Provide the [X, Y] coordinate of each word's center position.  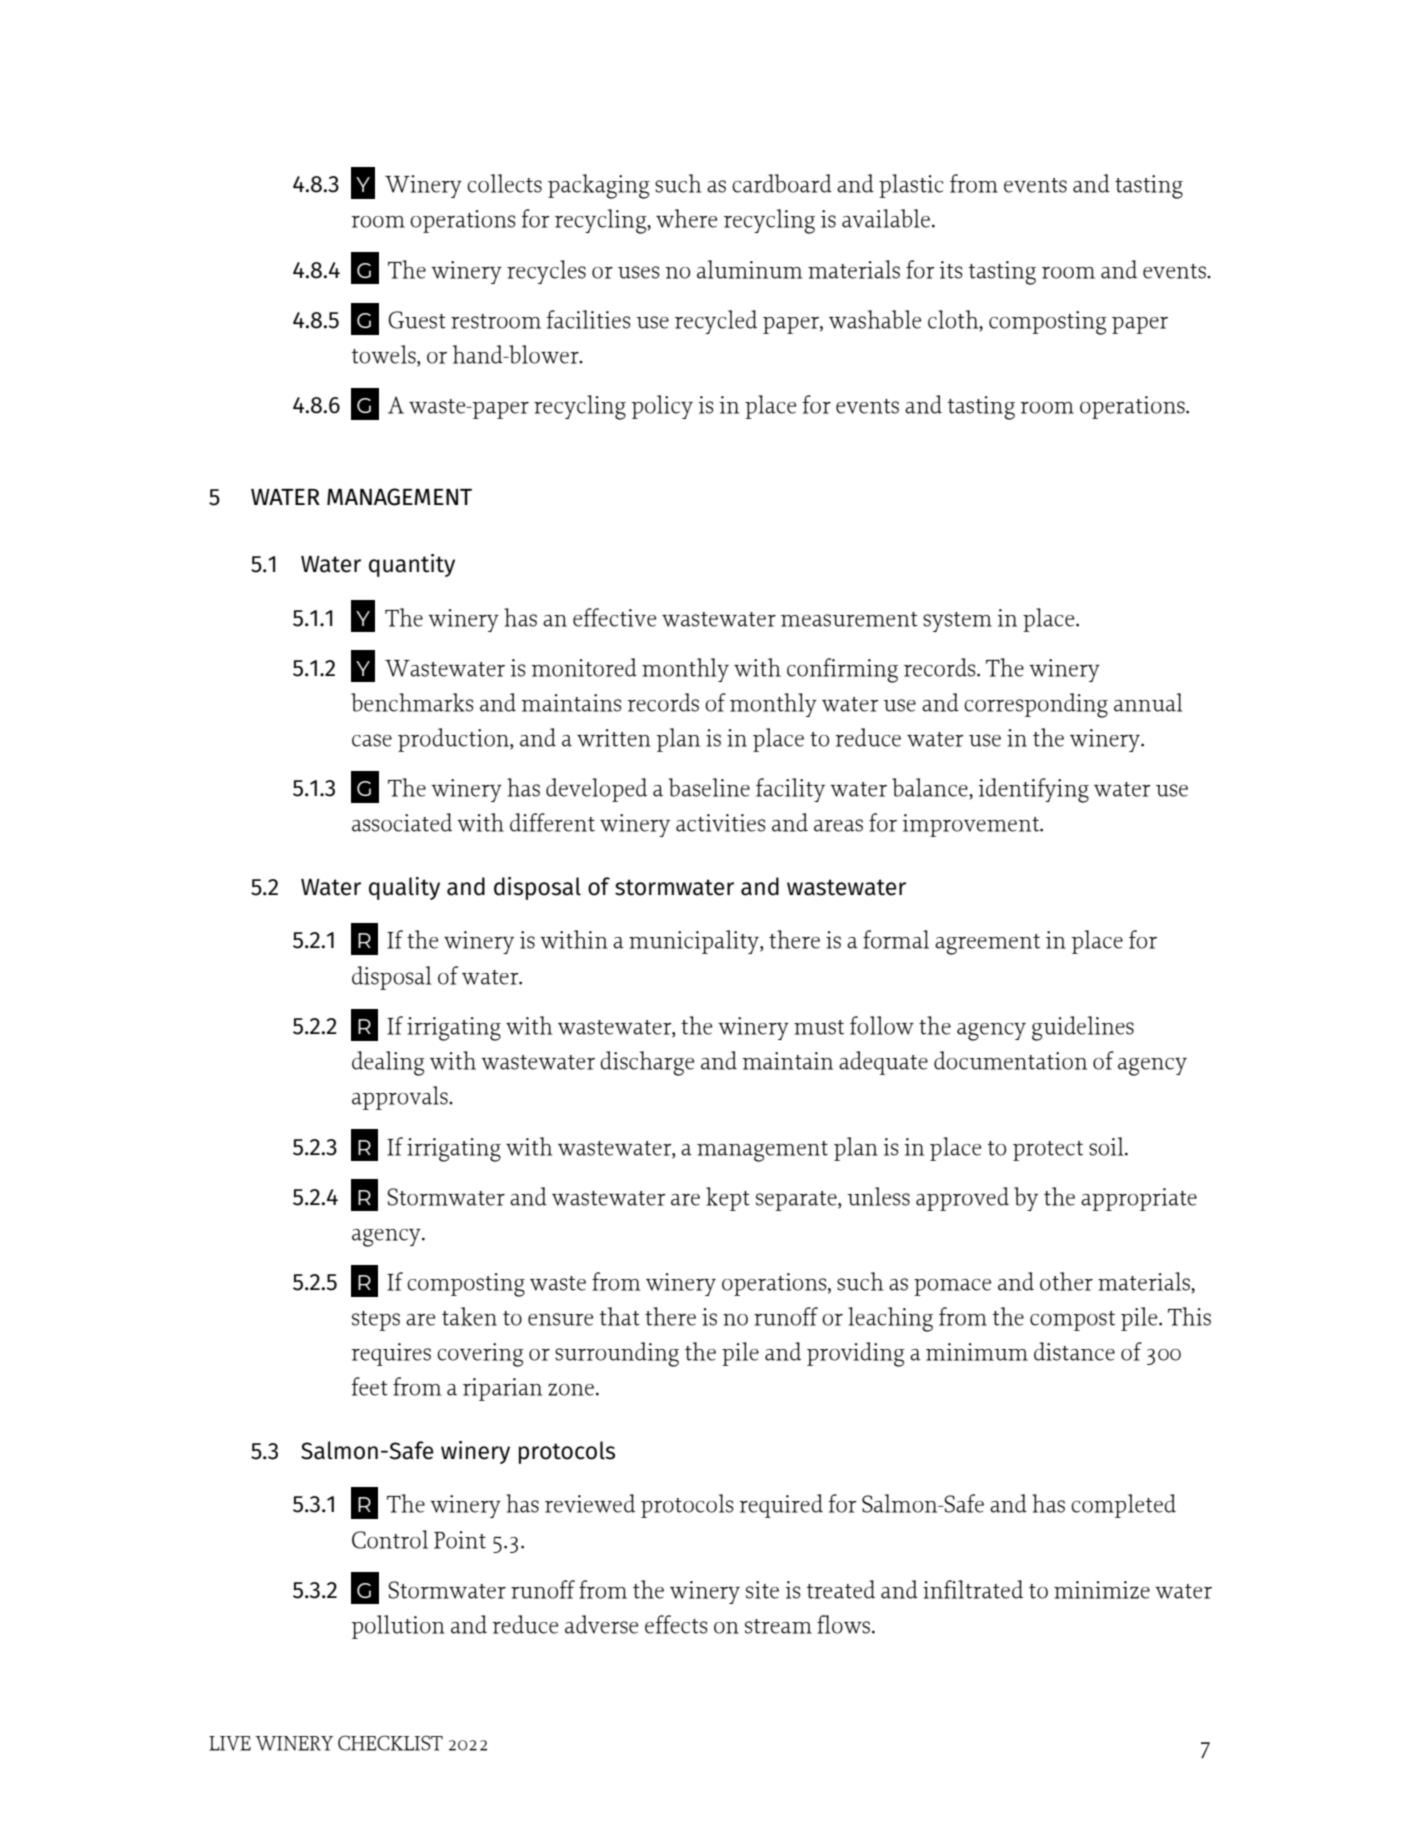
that [619, 1316]
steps [376, 1321]
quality [404, 888]
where [686, 218]
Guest [417, 320]
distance [1074, 1351]
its [950, 270]
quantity [412, 565]
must [819, 1027]
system [957, 622]
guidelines [1083, 1028]
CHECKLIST [390, 1743]
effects [676, 1624]
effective [614, 617]
